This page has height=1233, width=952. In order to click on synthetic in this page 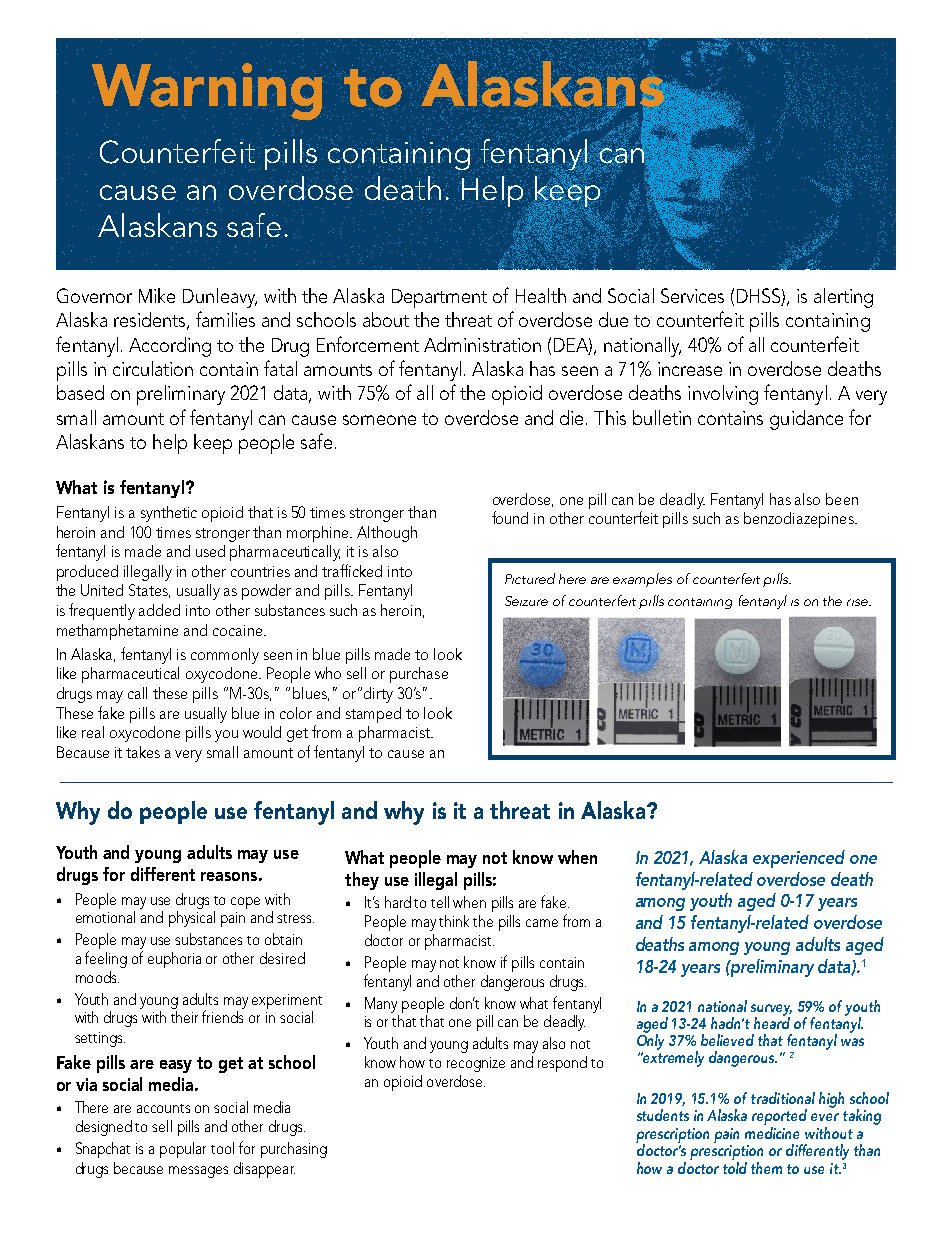, I will do `click(169, 514)`.
